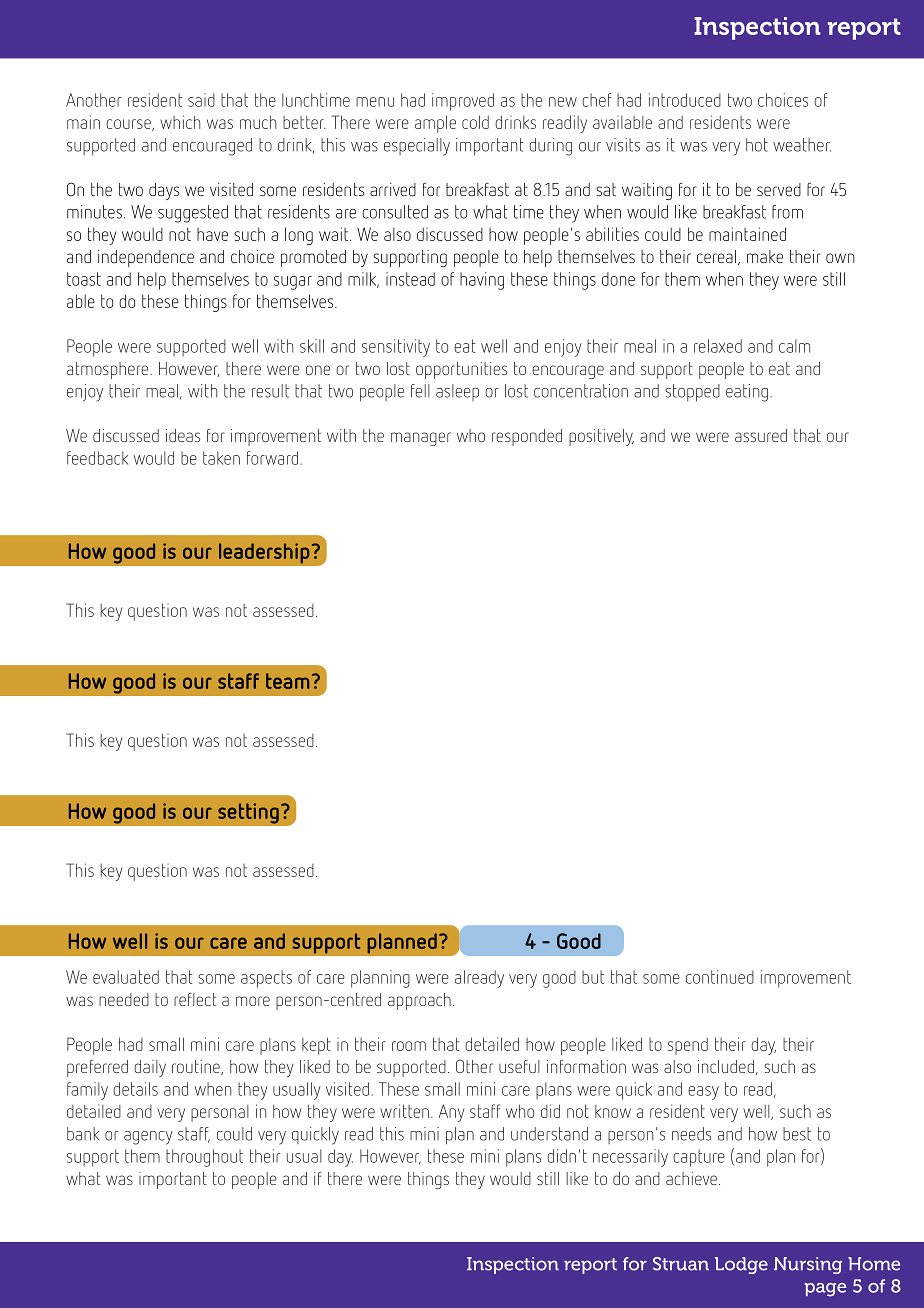 This screenshot has height=1308, width=924. What do you see at coordinates (109, 370) in the screenshot?
I see `atmosphere` at bounding box center [109, 370].
